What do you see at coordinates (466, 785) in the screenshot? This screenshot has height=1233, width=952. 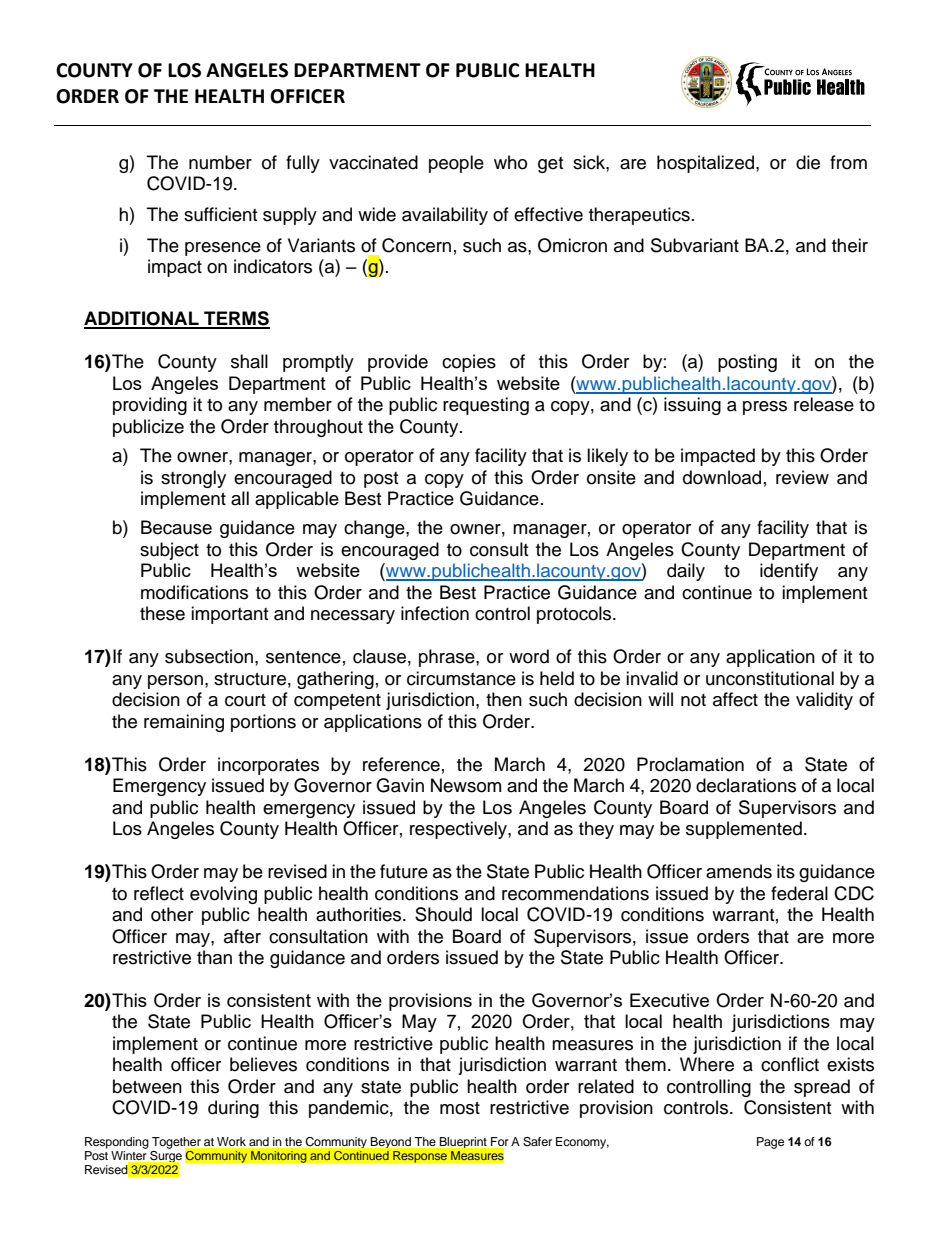 I see `Newsom` at bounding box center [466, 785].
